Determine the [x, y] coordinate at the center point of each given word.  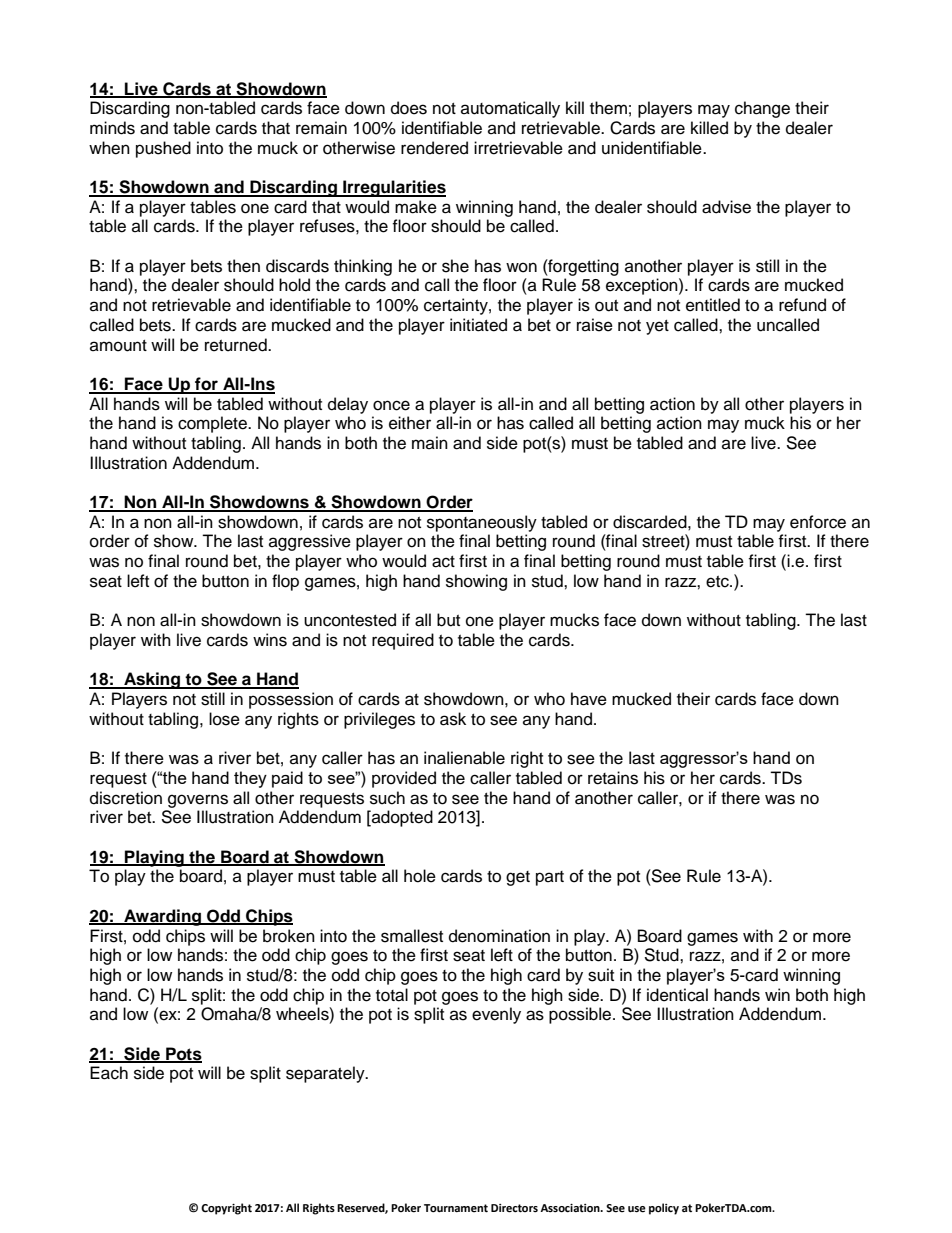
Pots [183, 1054]
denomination [499, 936]
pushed [163, 149]
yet [657, 327]
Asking [152, 680]
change [762, 109]
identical [677, 995]
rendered [434, 148]
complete [213, 424]
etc [718, 582]
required [403, 641]
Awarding [162, 917]
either [410, 423]
